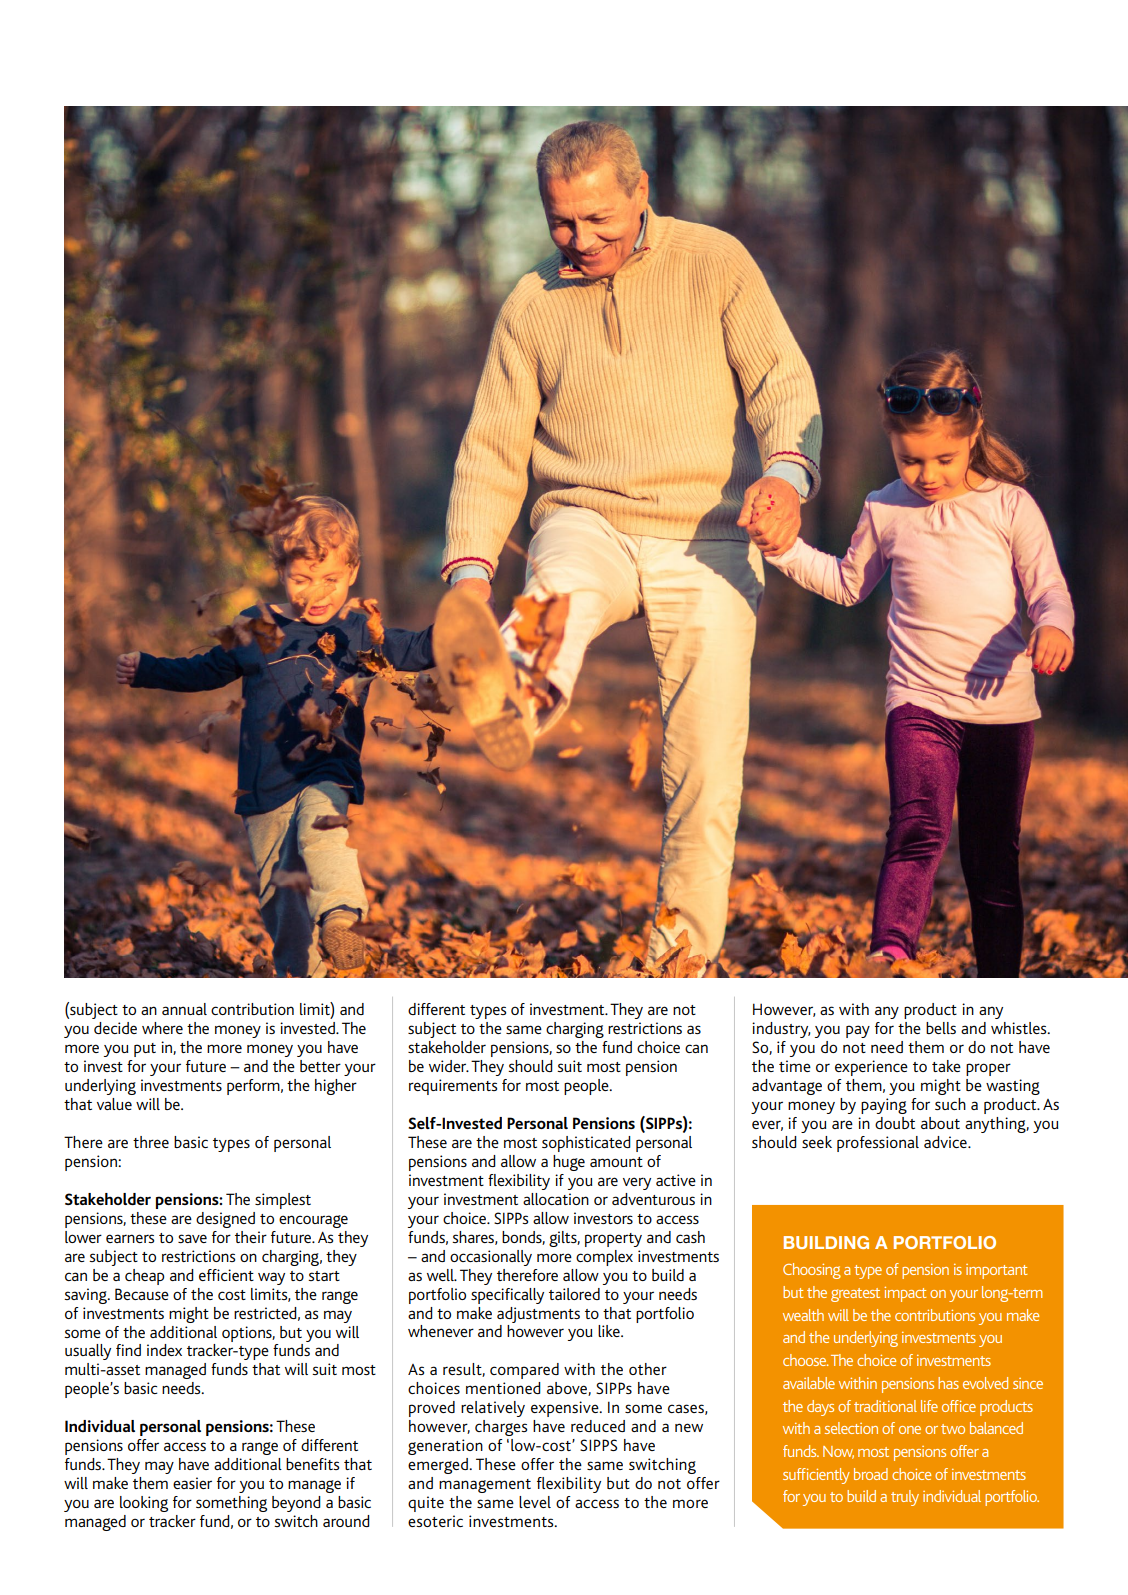 This screenshot has height=1595, width=1128. I want to click on level, so click(535, 1502).
